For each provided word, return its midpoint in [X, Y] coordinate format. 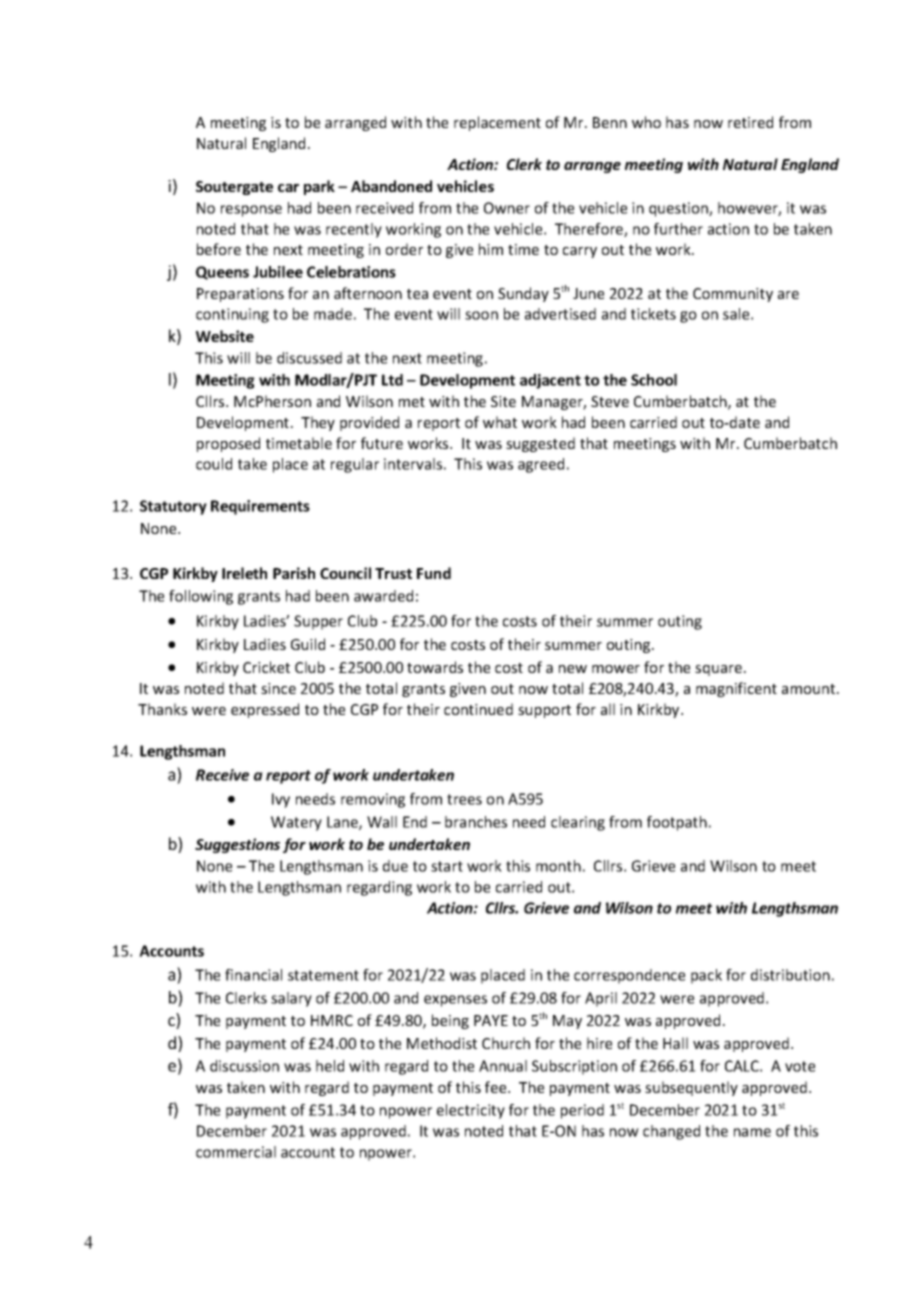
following [201, 597]
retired [750, 122]
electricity [471, 1111]
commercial [236, 1152]
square [718, 670]
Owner [507, 208]
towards [435, 667]
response [251, 211]
